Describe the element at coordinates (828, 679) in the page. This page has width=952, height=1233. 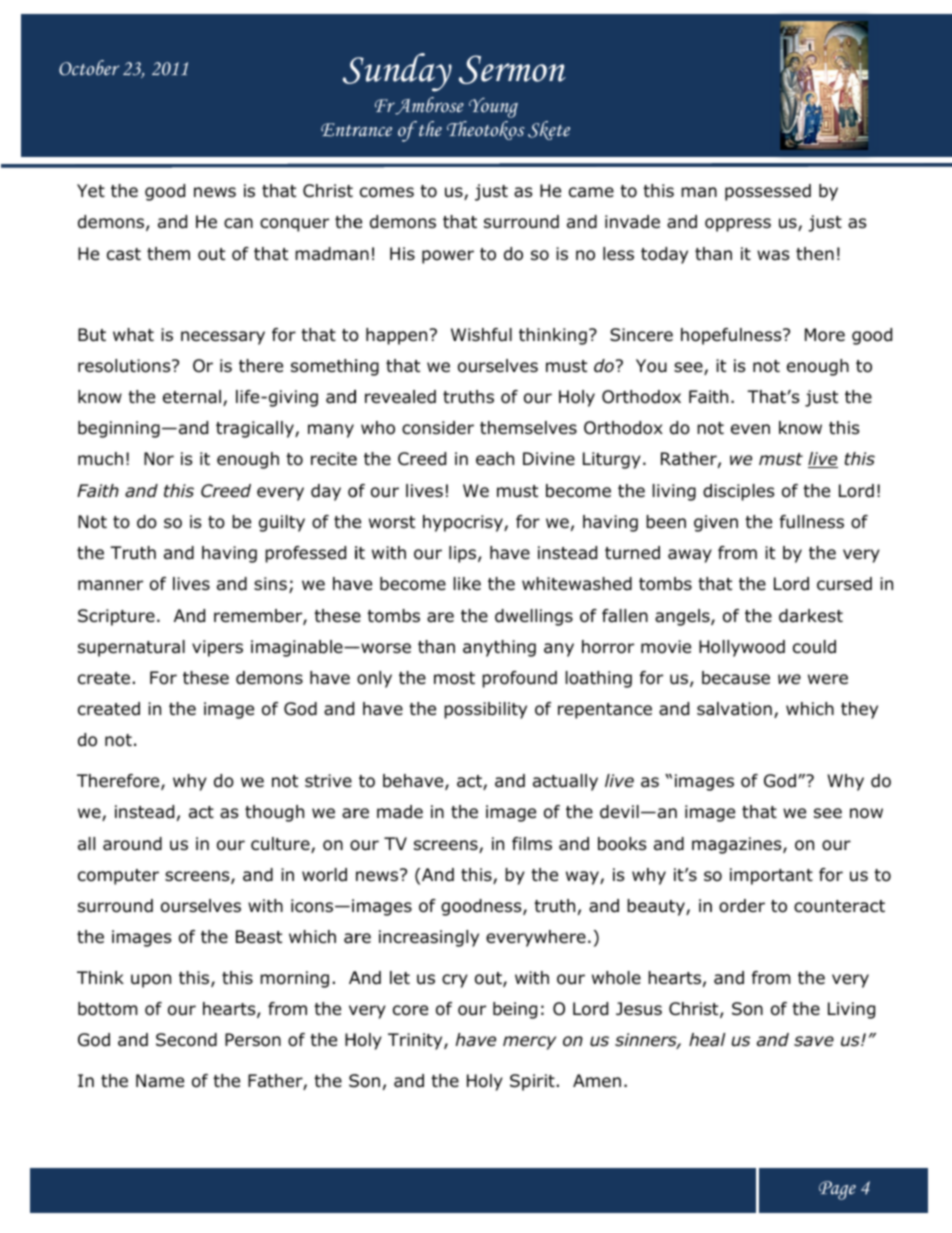
I see `were` at that location.
